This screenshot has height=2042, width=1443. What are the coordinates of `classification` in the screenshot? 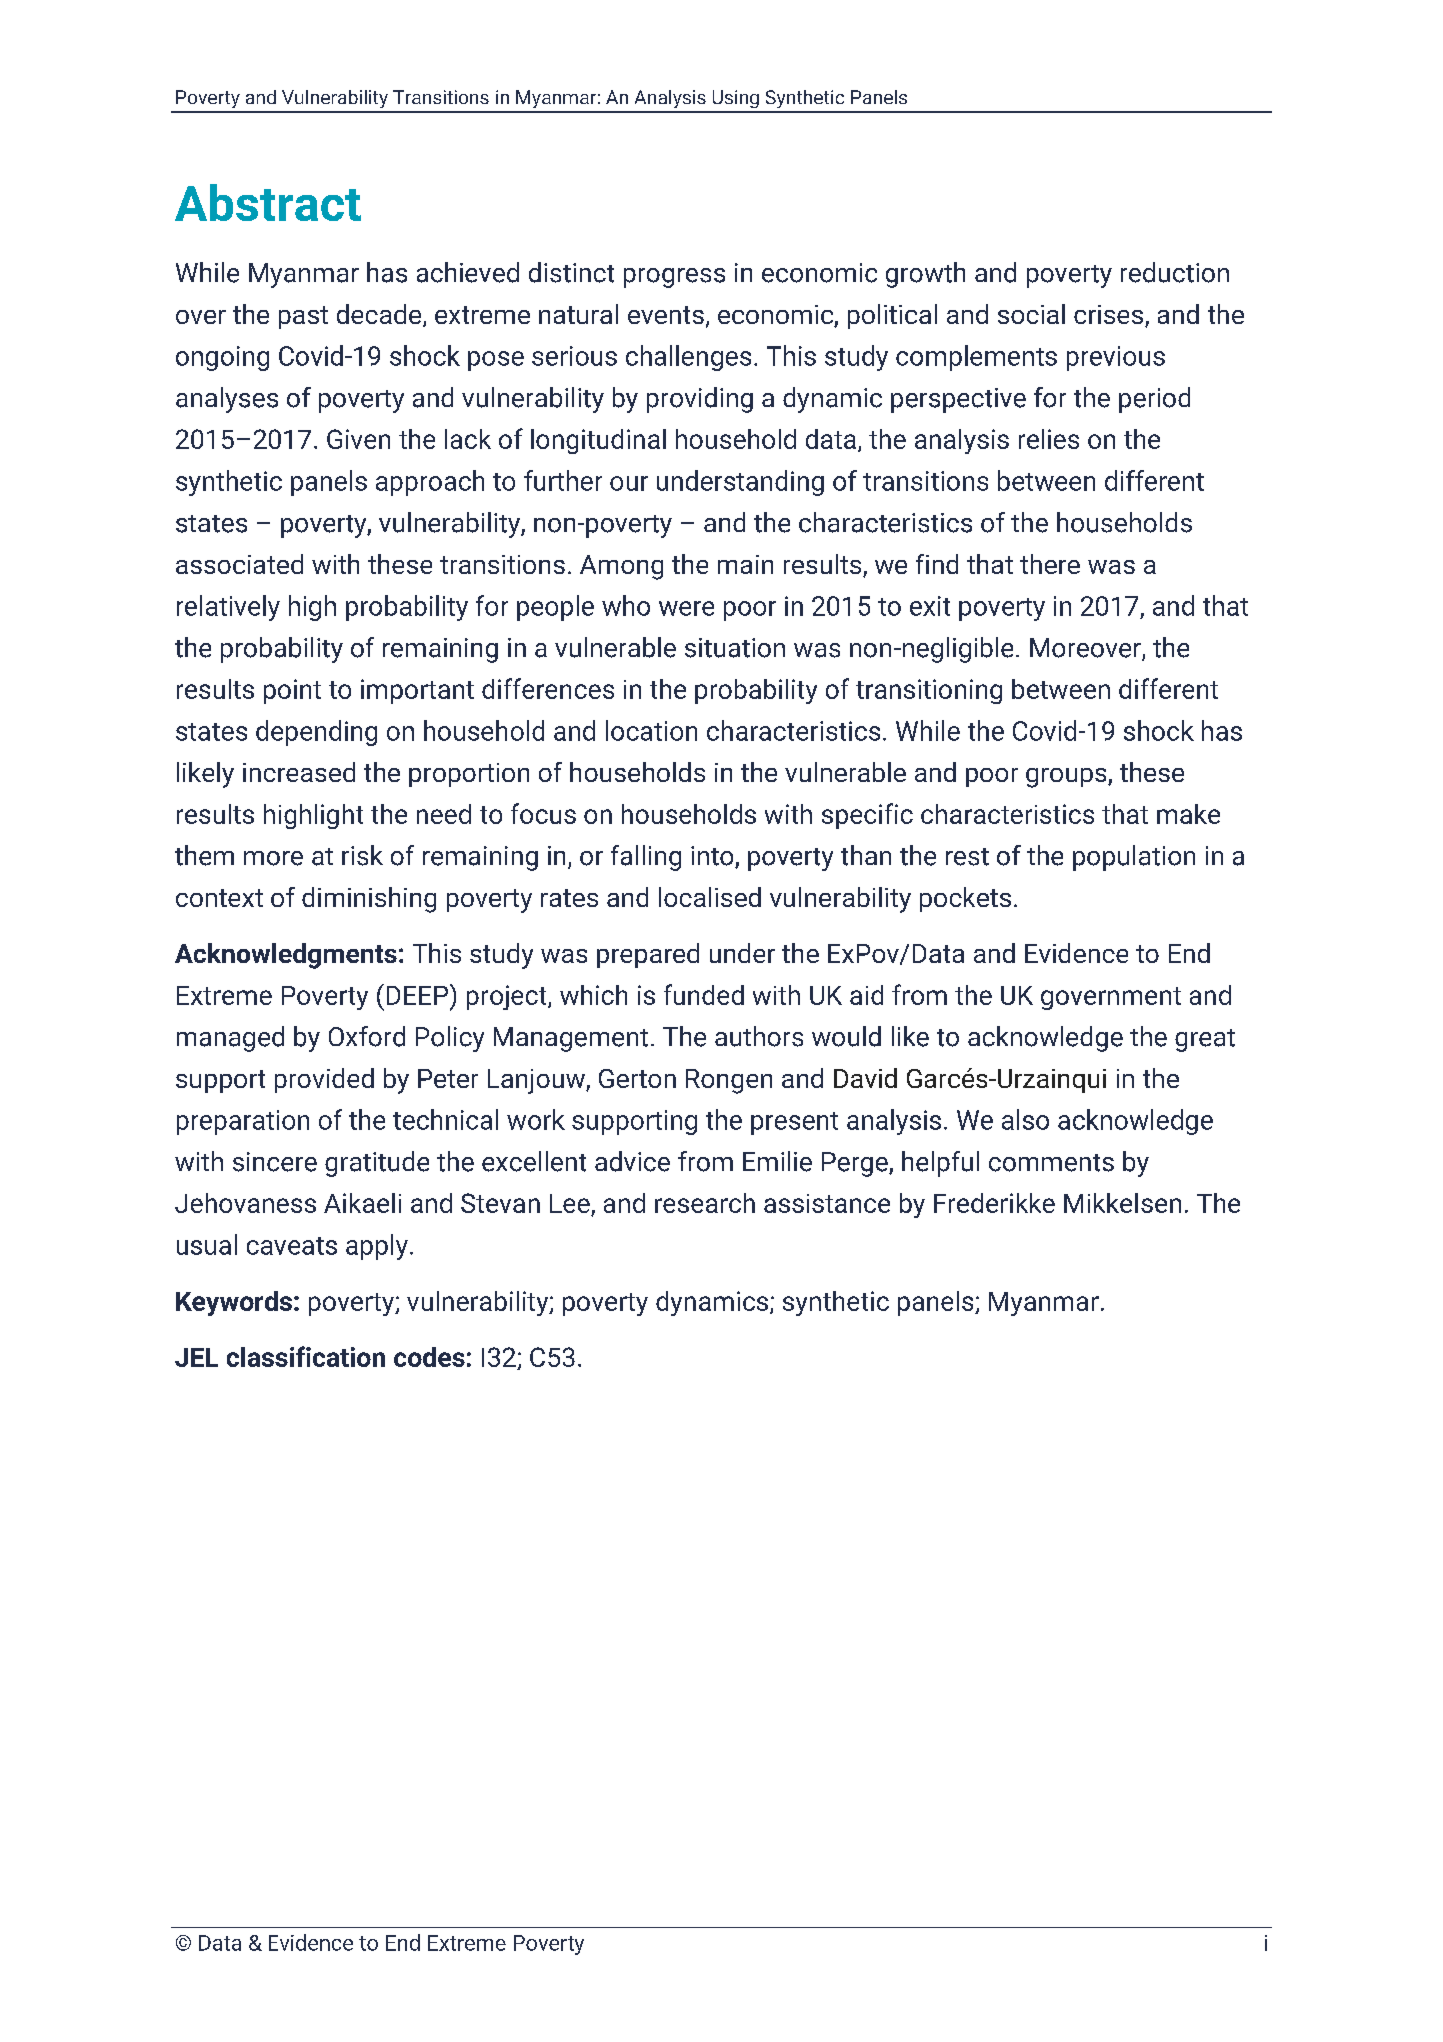 It's located at (306, 1356).
